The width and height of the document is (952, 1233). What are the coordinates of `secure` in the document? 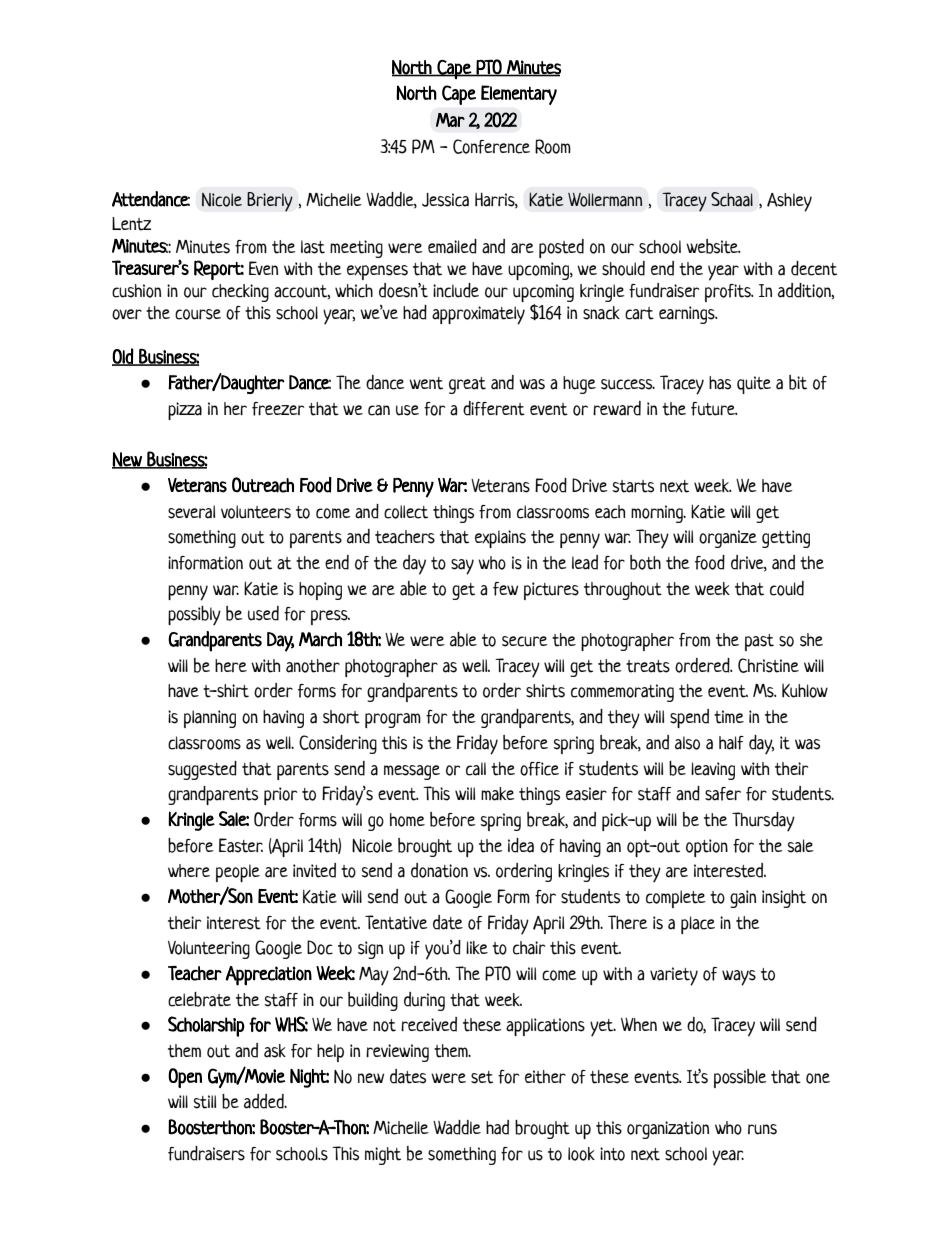 It's located at (525, 641).
